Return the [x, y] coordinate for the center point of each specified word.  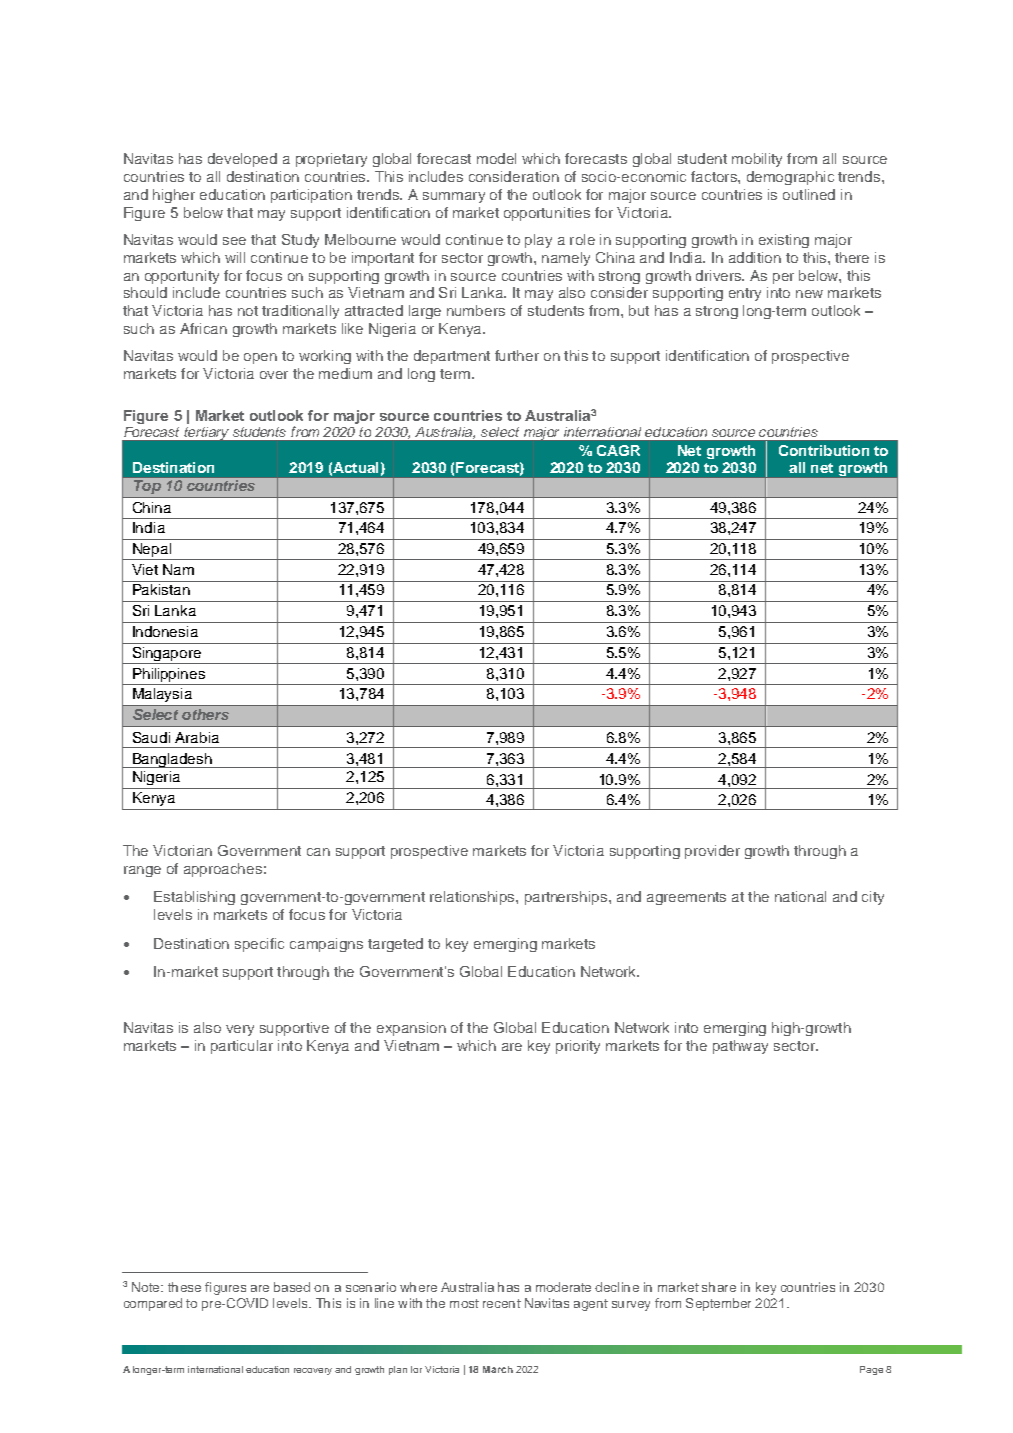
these [184, 1287]
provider [712, 852]
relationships [473, 898]
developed [242, 160]
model [496, 158]
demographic [790, 178]
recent [502, 1303]
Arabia [197, 737]
